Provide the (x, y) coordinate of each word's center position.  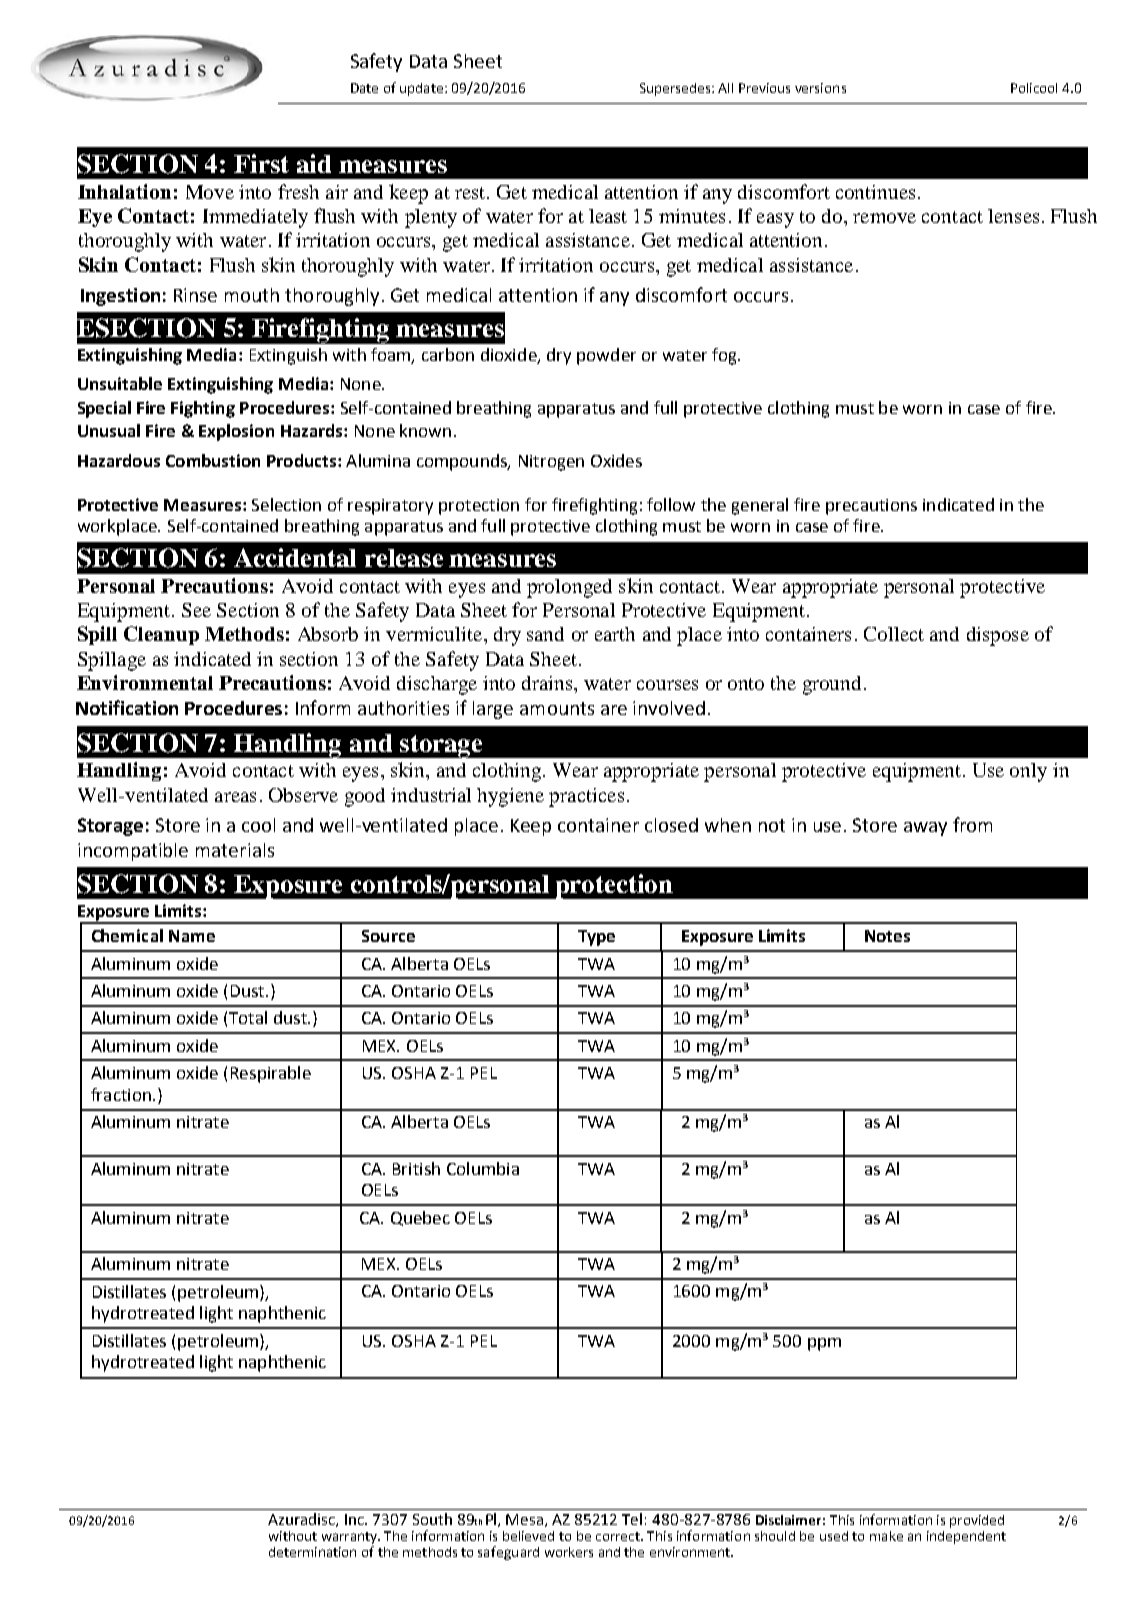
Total (248, 1017)
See (196, 610)
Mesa (526, 1520)
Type (596, 938)
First (261, 163)
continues (875, 192)
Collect (894, 634)
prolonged (569, 588)
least (608, 216)
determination (312, 1552)
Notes (887, 936)
